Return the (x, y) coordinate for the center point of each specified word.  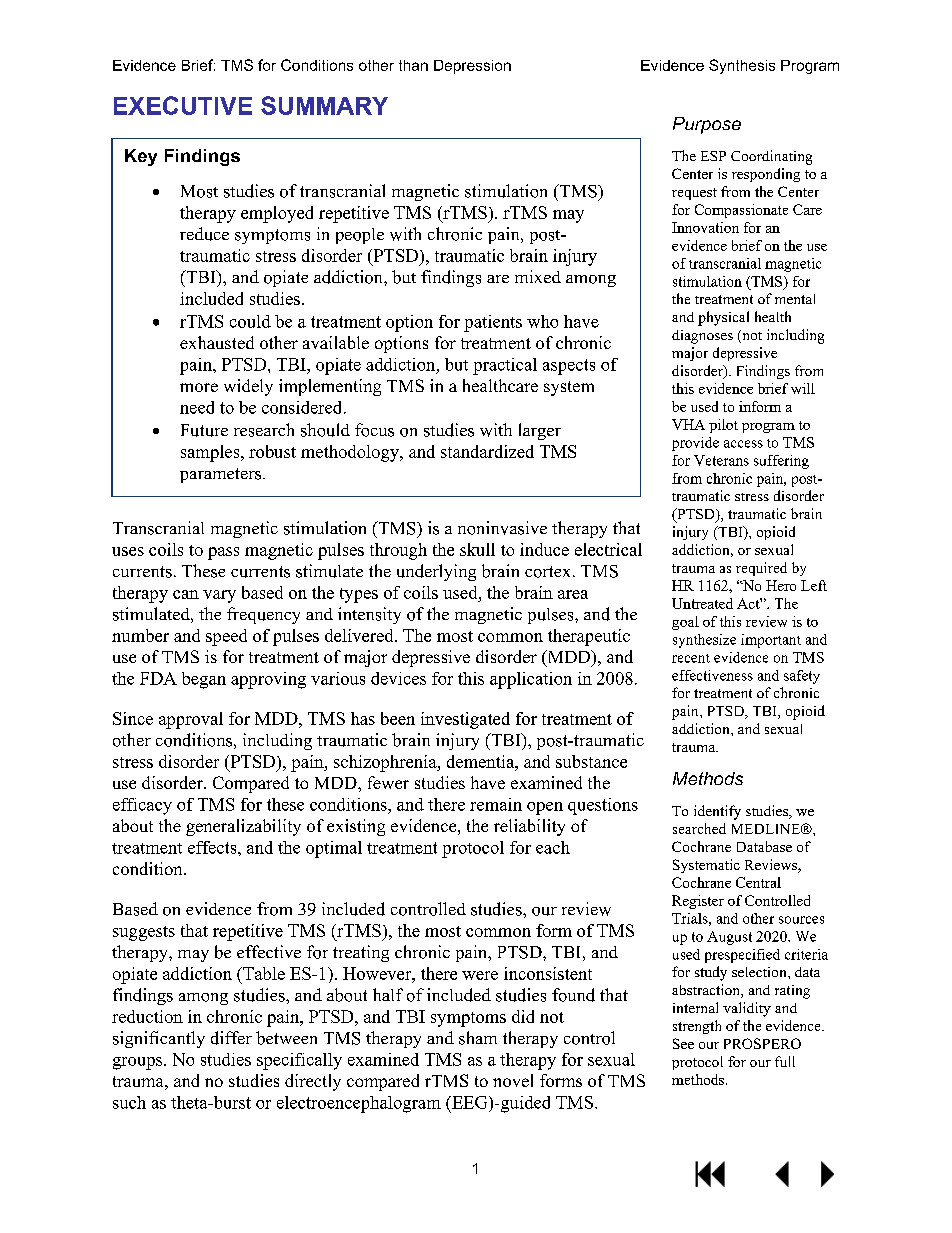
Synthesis (742, 66)
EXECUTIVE (183, 105)
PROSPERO (762, 1043)
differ (231, 1038)
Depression (472, 67)
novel (513, 1080)
